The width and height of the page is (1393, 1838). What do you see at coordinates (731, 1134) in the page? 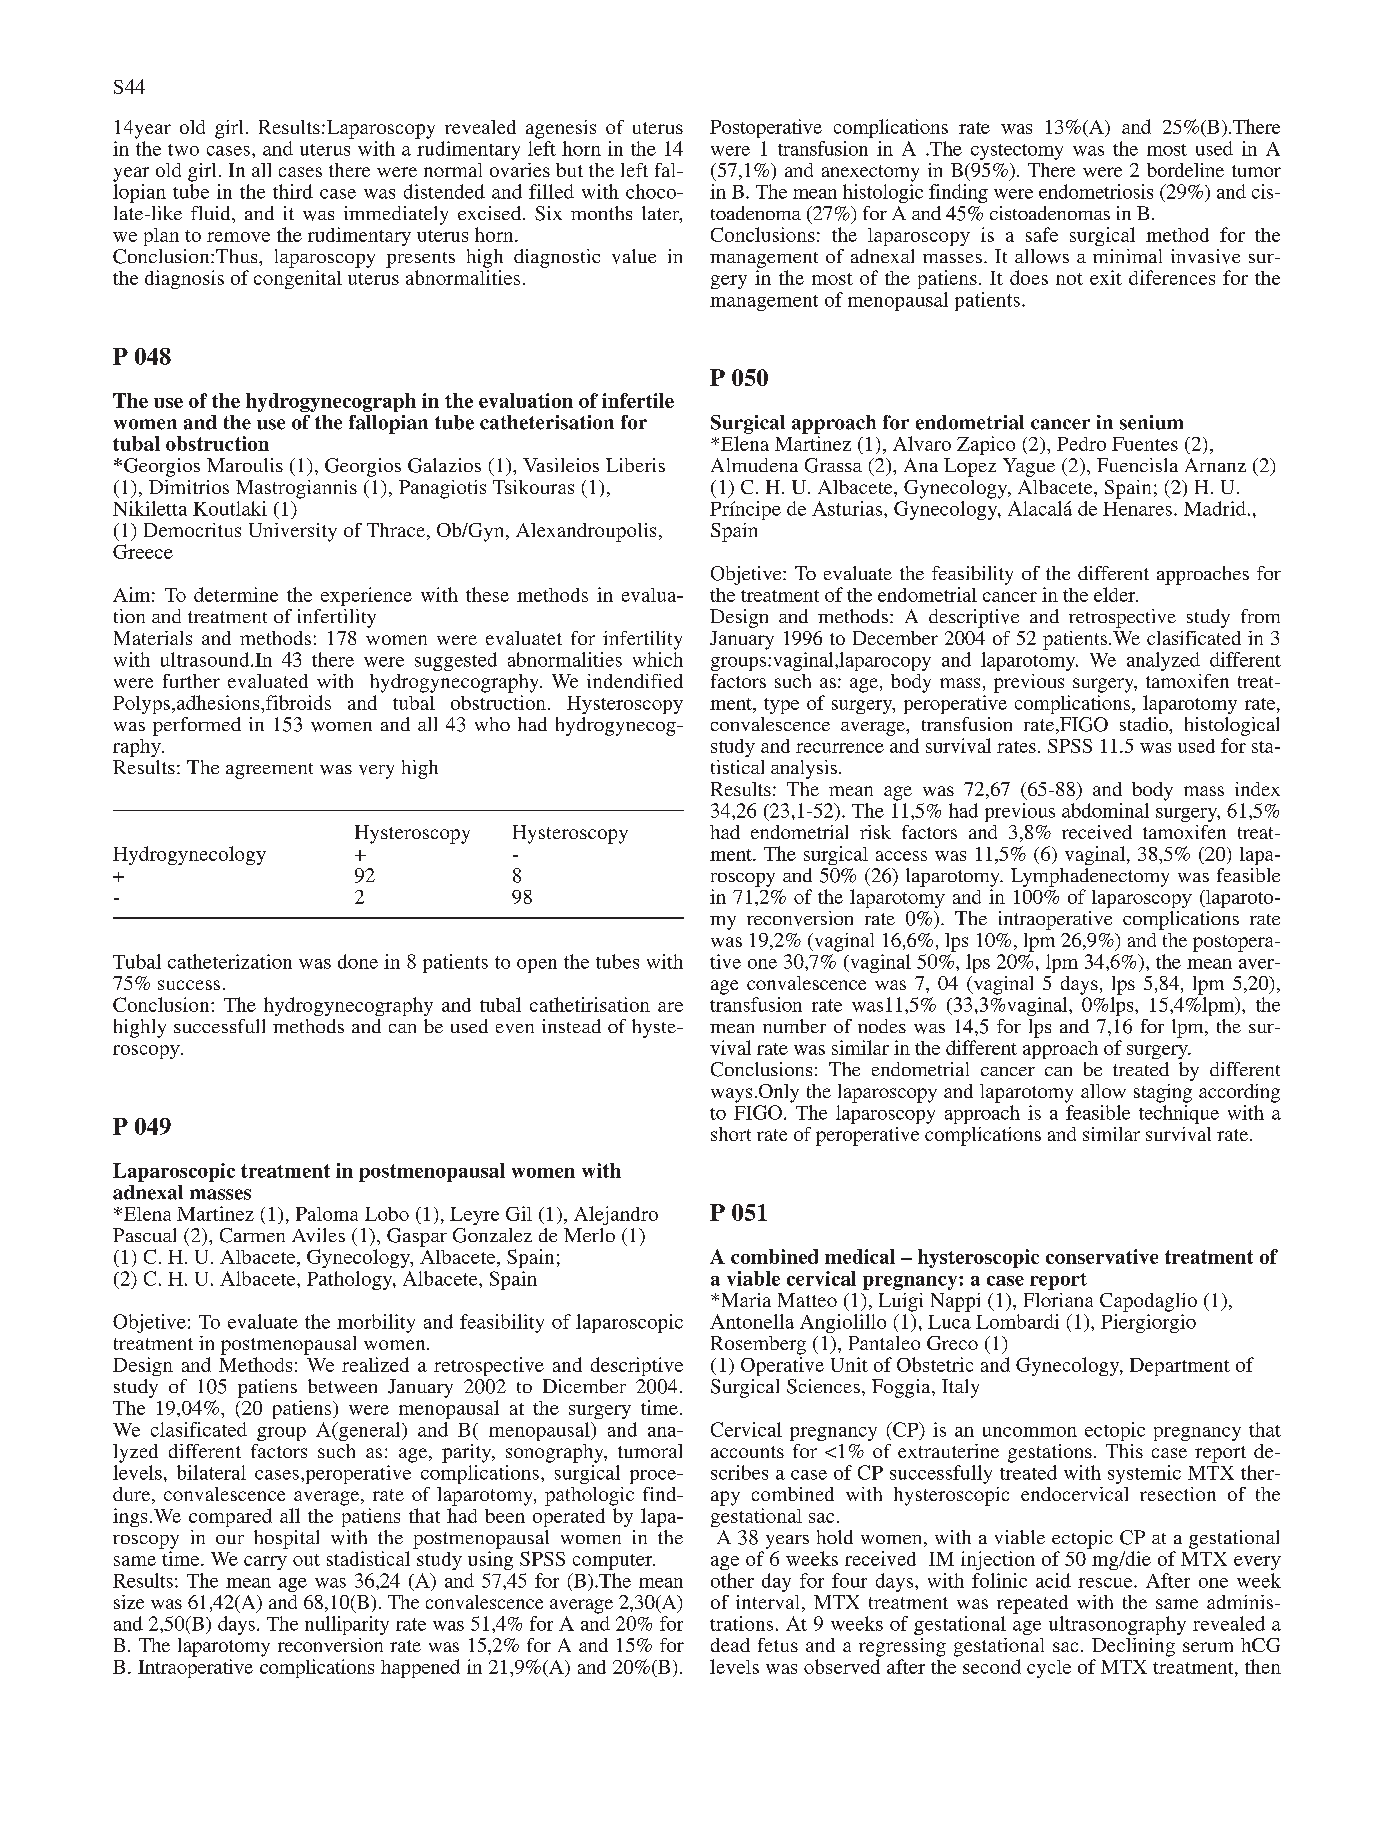
I see `short` at bounding box center [731, 1134].
